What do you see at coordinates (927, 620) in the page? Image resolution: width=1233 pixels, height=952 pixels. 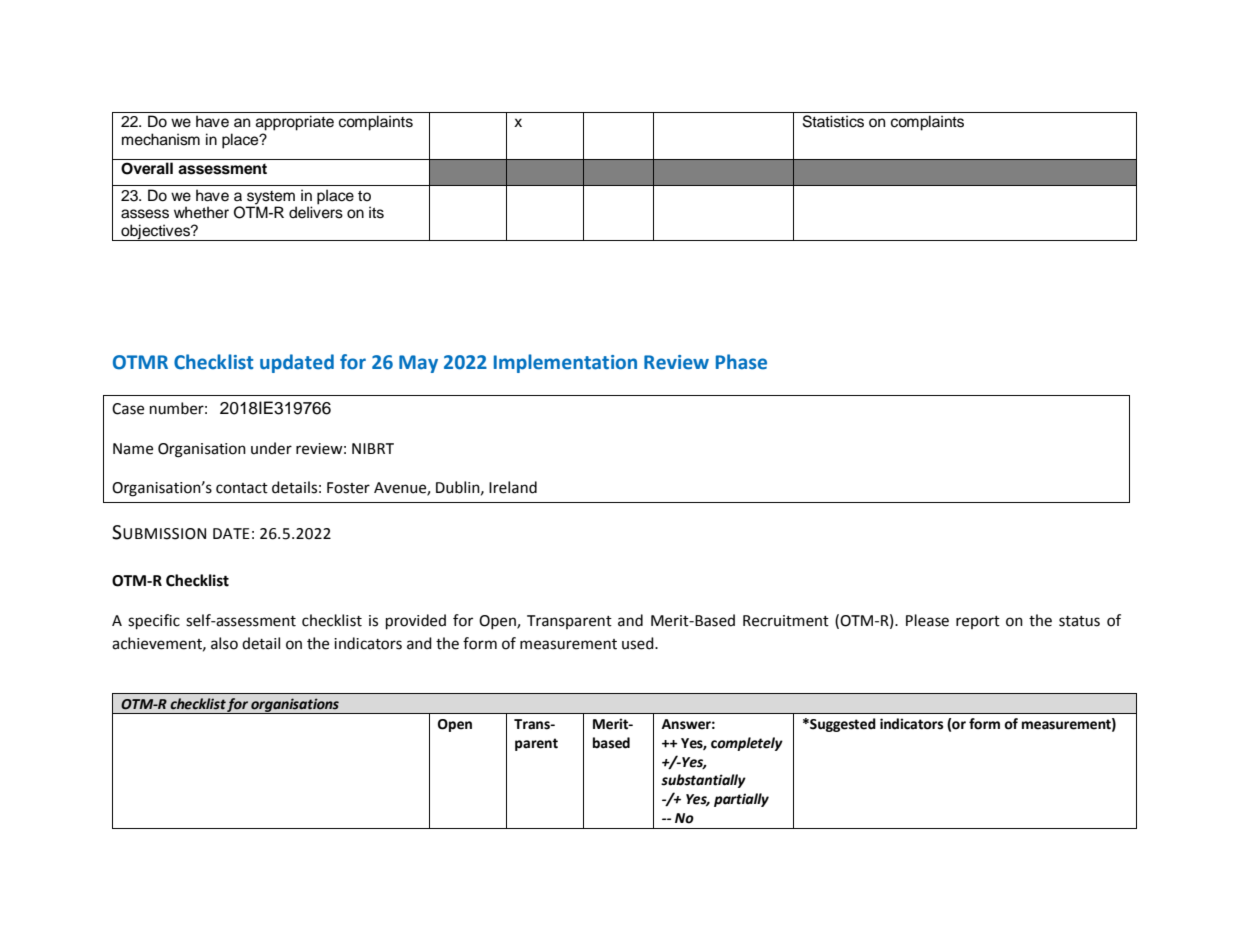 I see `Please` at bounding box center [927, 620].
